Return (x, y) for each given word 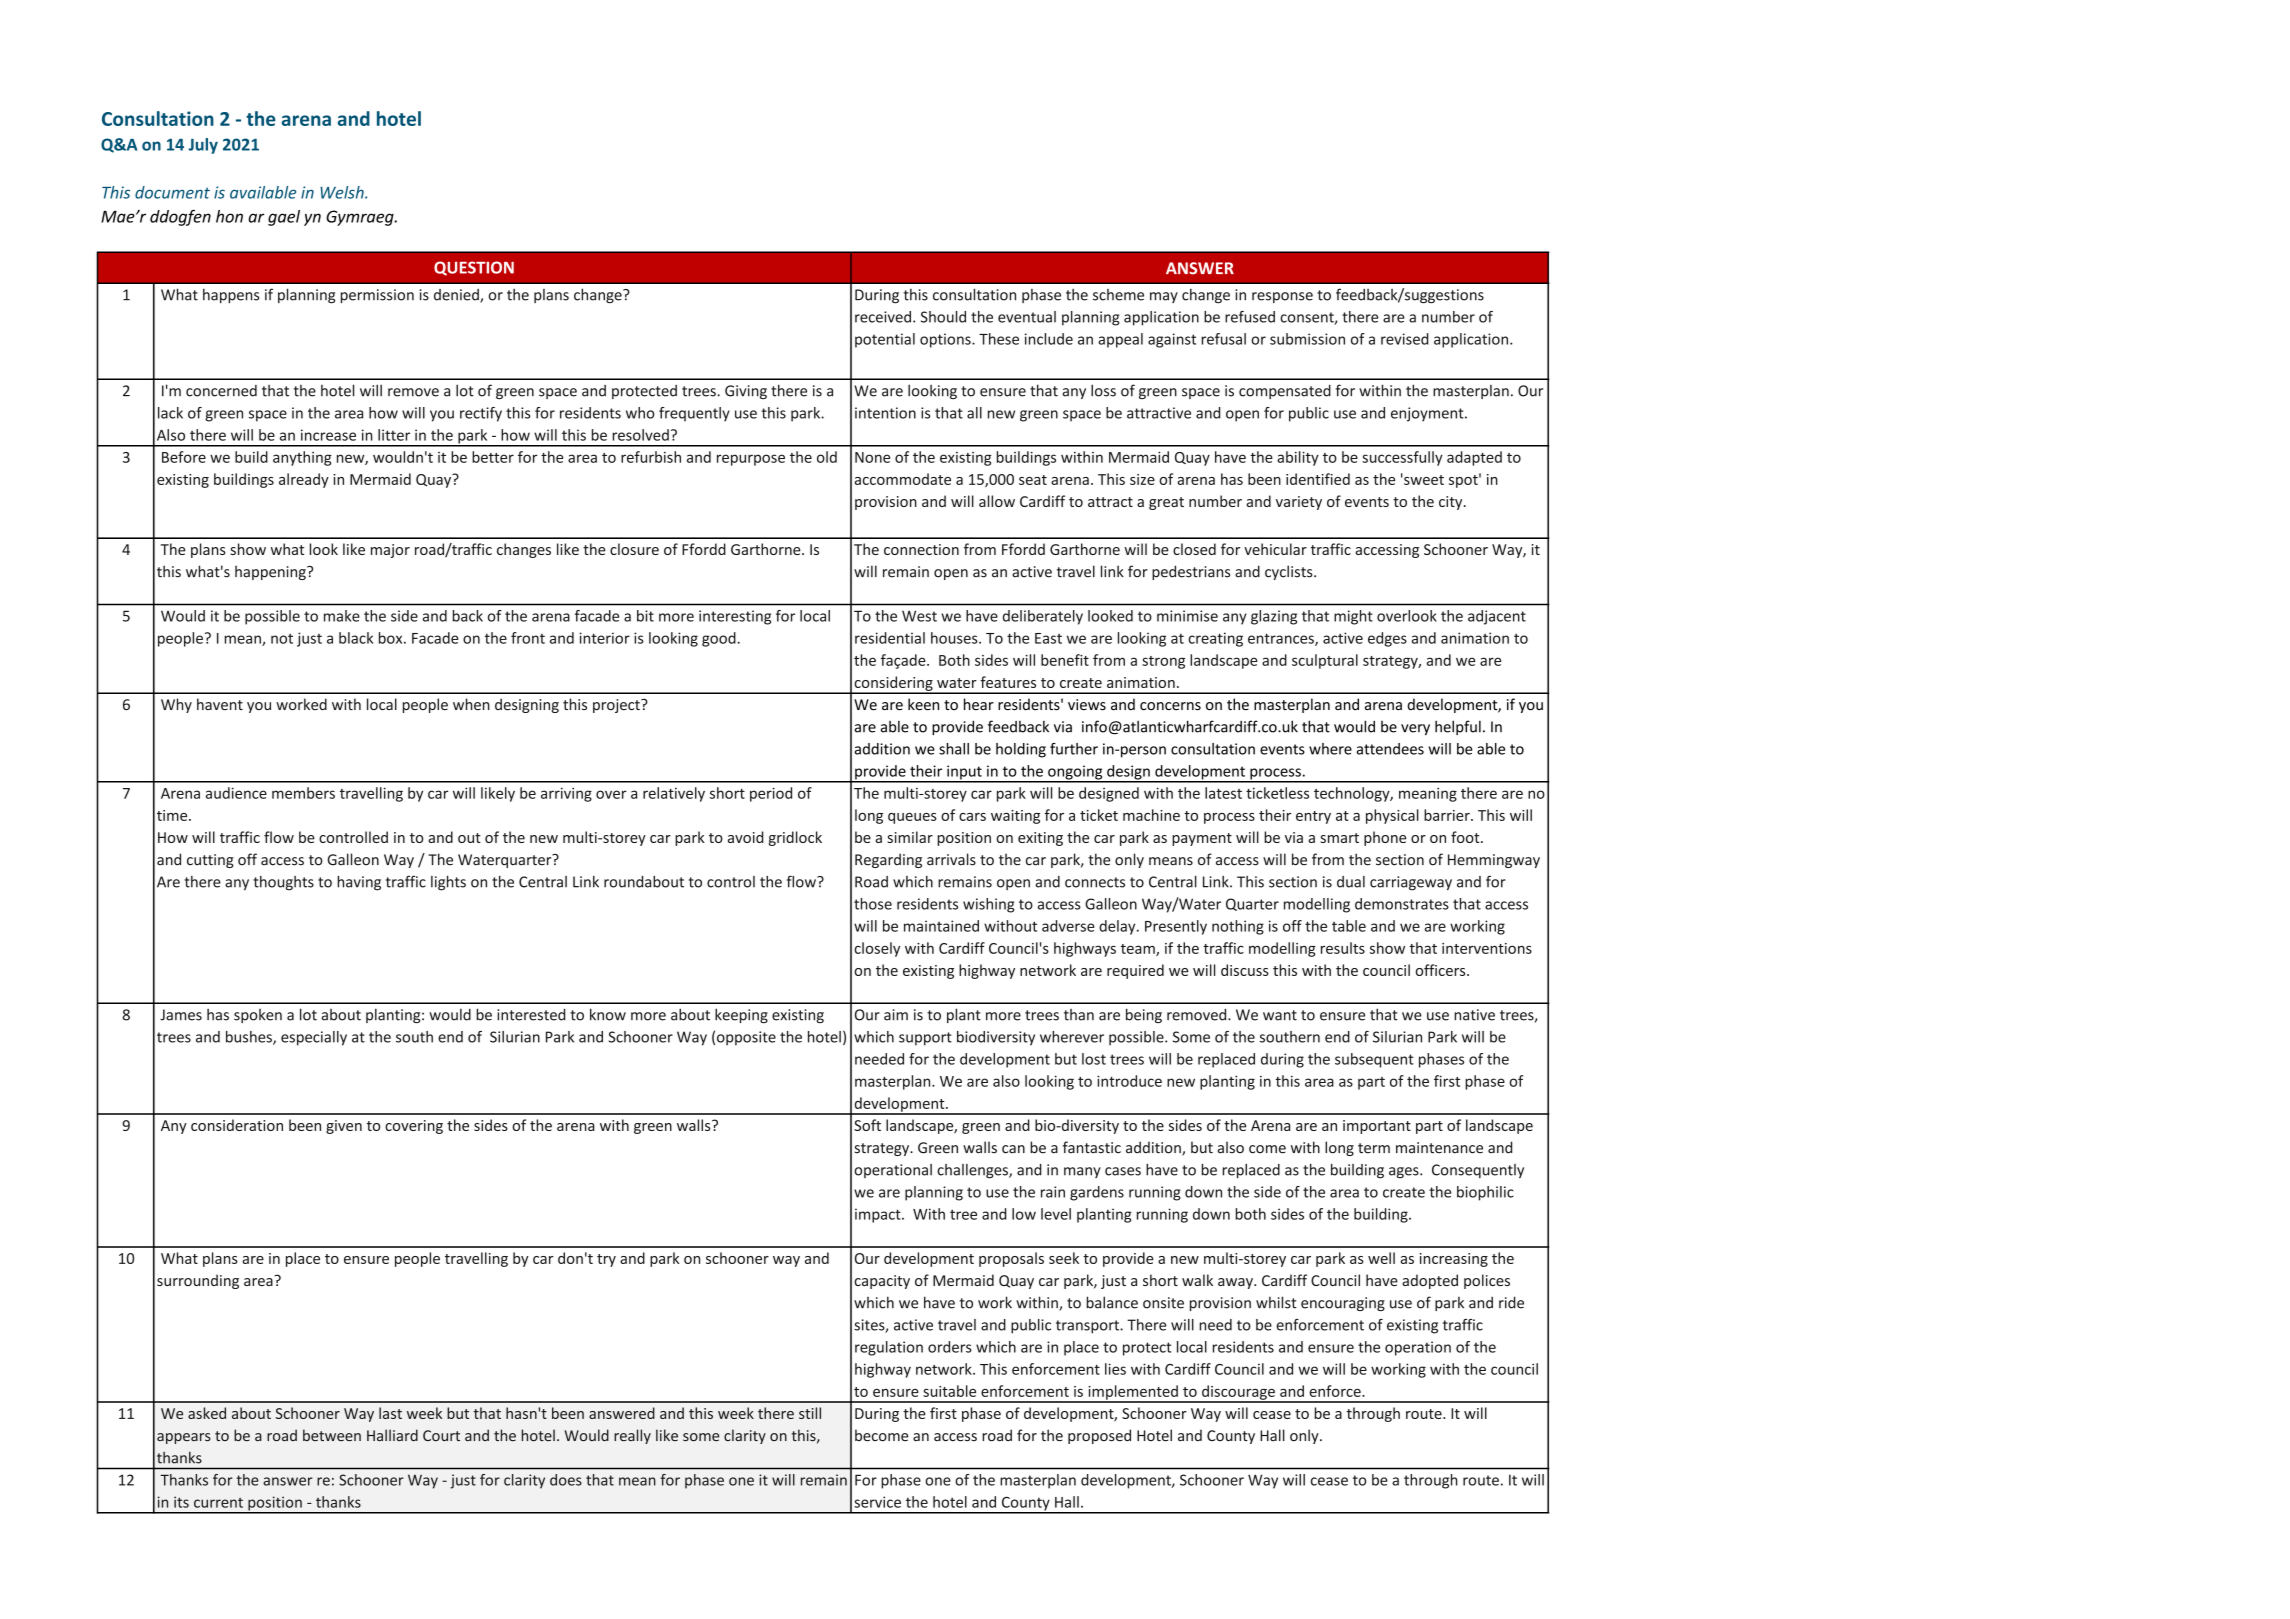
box (392, 638)
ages (1405, 1173)
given (344, 1127)
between (332, 1435)
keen (923, 704)
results (1343, 948)
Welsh (343, 192)
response (1282, 297)
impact (879, 1215)
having (359, 883)
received (883, 317)
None (872, 457)
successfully (1402, 458)
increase (328, 435)
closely (877, 949)
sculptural (1325, 661)
